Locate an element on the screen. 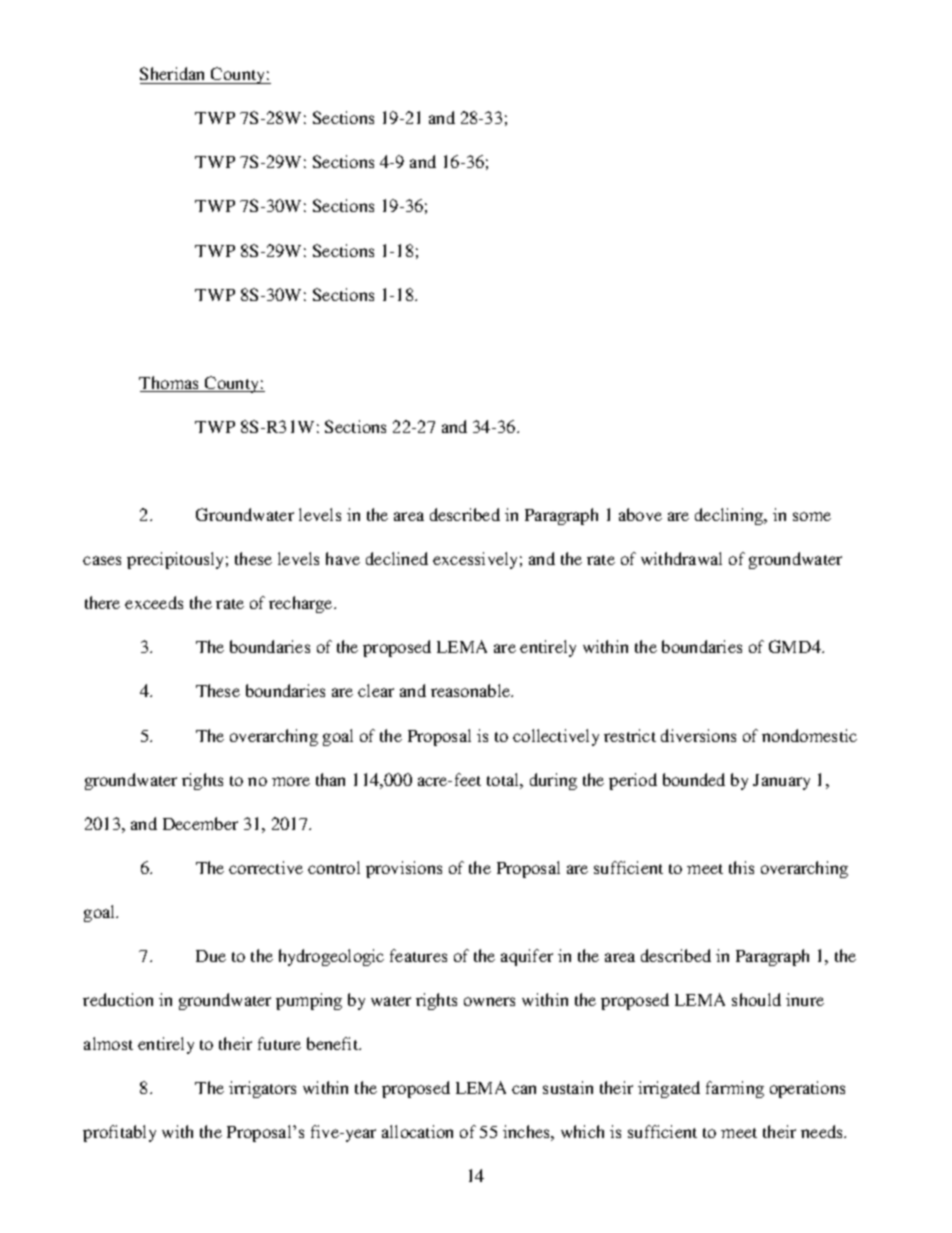 This screenshot has height=1233, width=952. some is located at coordinates (812, 516).
